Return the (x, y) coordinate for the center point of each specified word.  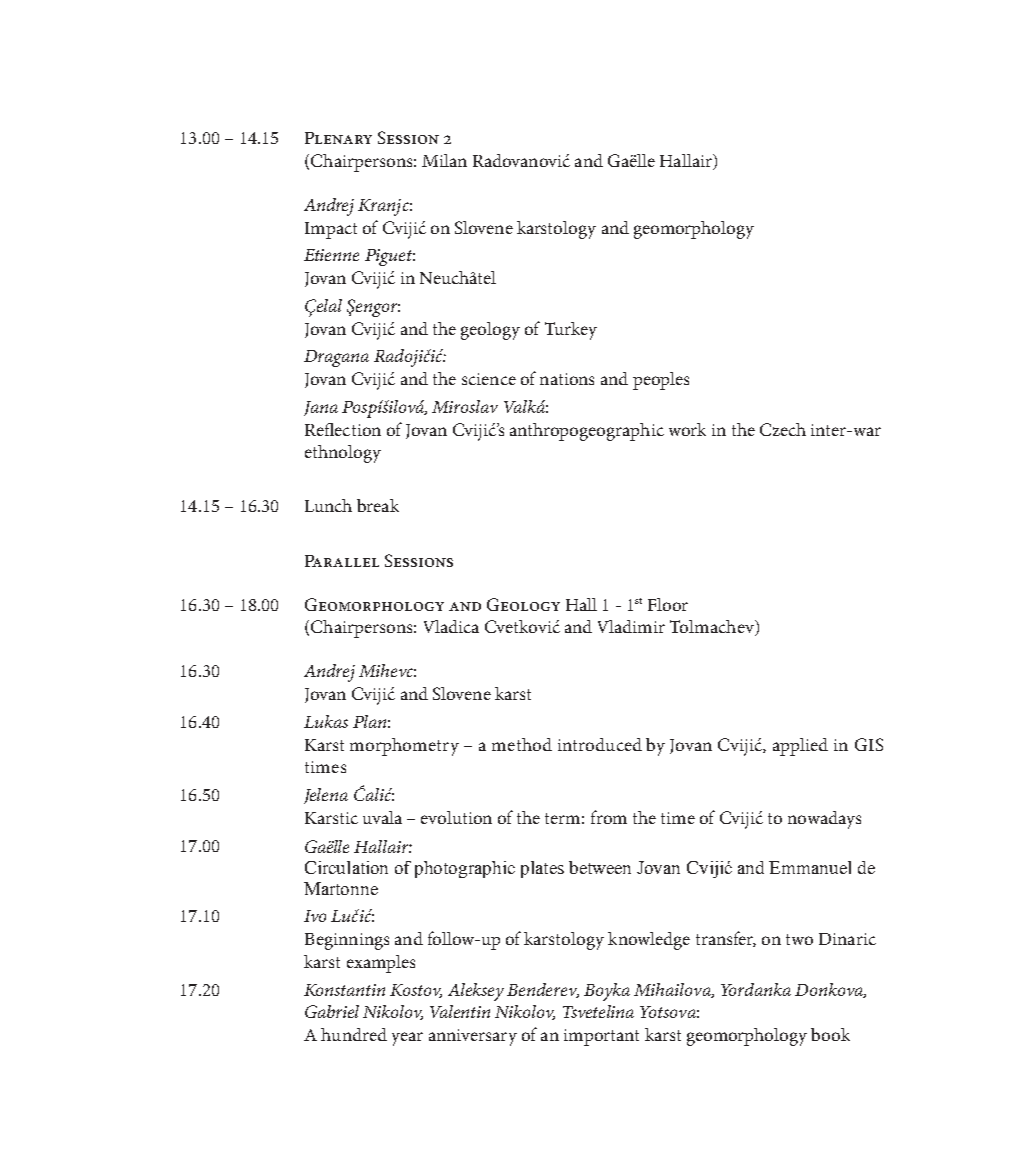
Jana (321, 408)
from (609, 817)
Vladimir (631, 626)
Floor (668, 604)
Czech (783, 429)
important (601, 1037)
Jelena (326, 796)
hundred (354, 1034)
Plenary (338, 138)
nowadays (824, 820)
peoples (661, 381)
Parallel (342, 561)
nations (567, 379)
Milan (444, 160)
